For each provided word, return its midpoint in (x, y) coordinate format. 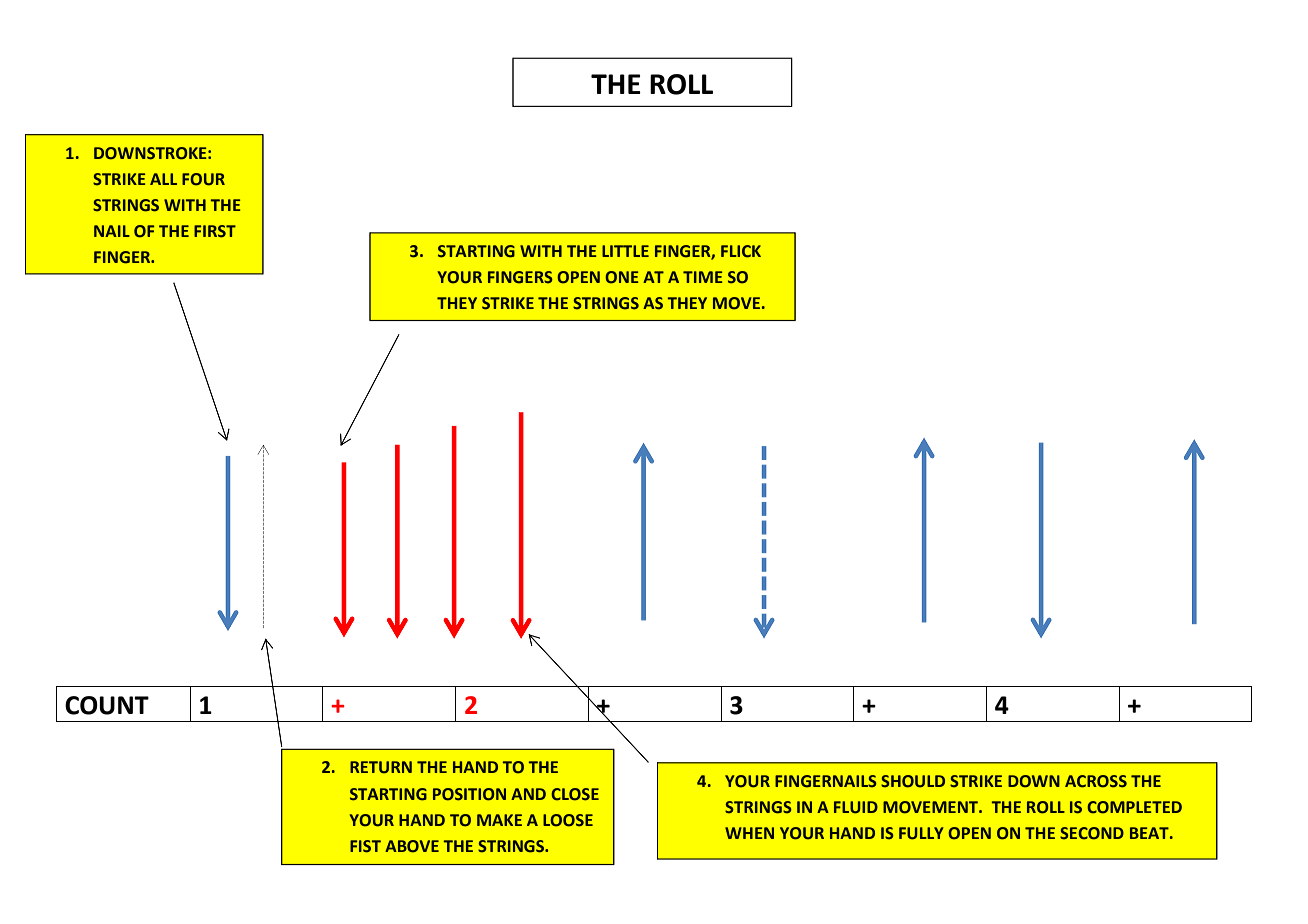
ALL (163, 179)
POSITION (469, 794)
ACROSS (1096, 781)
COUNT (107, 705)
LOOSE (568, 820)
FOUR (203, 179)
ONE (622, 277)
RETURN (381, 767)
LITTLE (625, 251)
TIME (703, 277)
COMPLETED (1134, 807)
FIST (365, 846)
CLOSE (575, 794)
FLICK (741, 251)
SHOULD (913, 781)
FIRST (215, 231)
